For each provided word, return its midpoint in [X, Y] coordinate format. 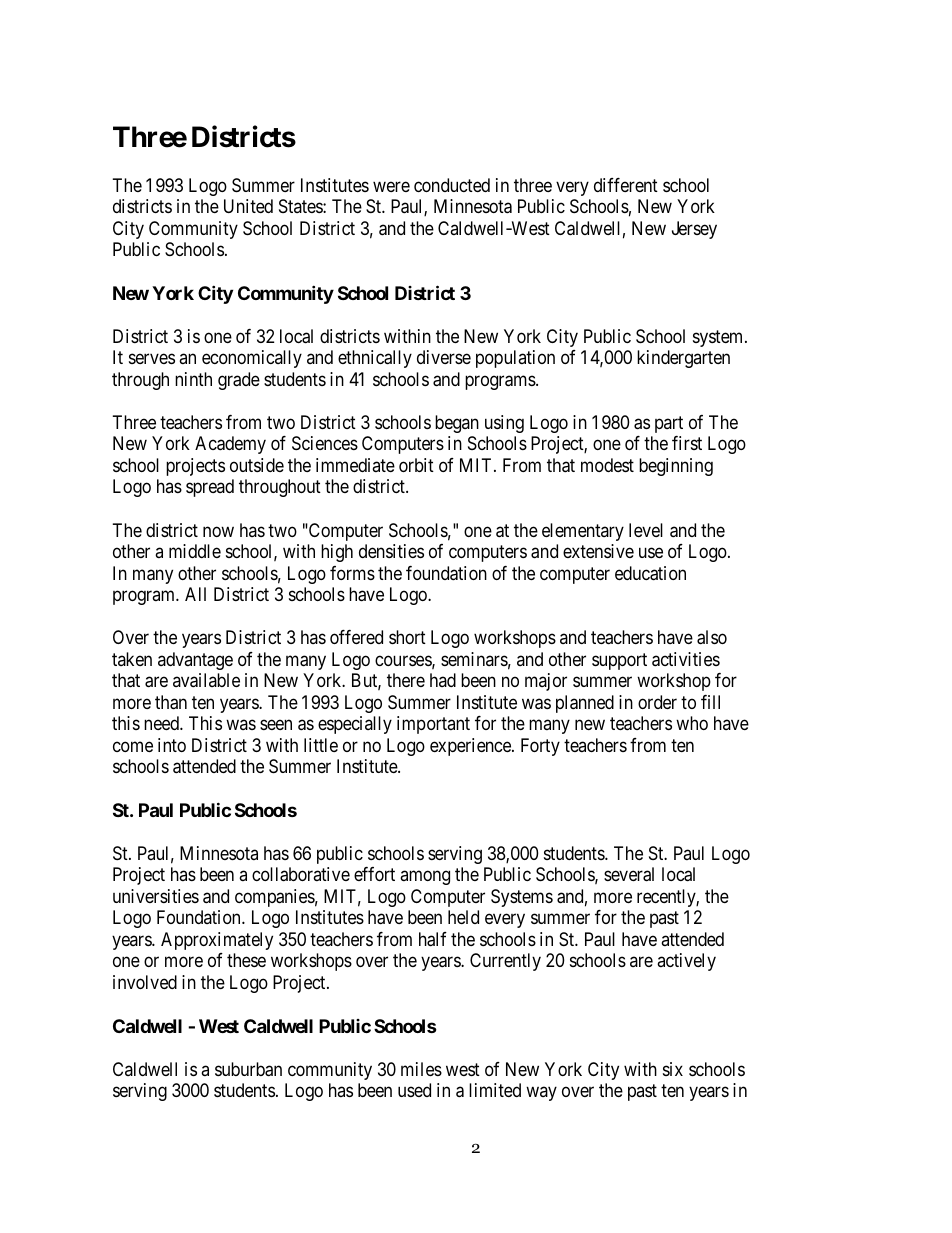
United [248, 206]
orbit [416, 465]
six [673, 1069]
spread [210, 488]
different [626, 185]
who [692, 723]
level [646, 530]
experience [471, 747]
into [172, 745]
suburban [248, 1069]
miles [421, 1069]
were [391, 186]
